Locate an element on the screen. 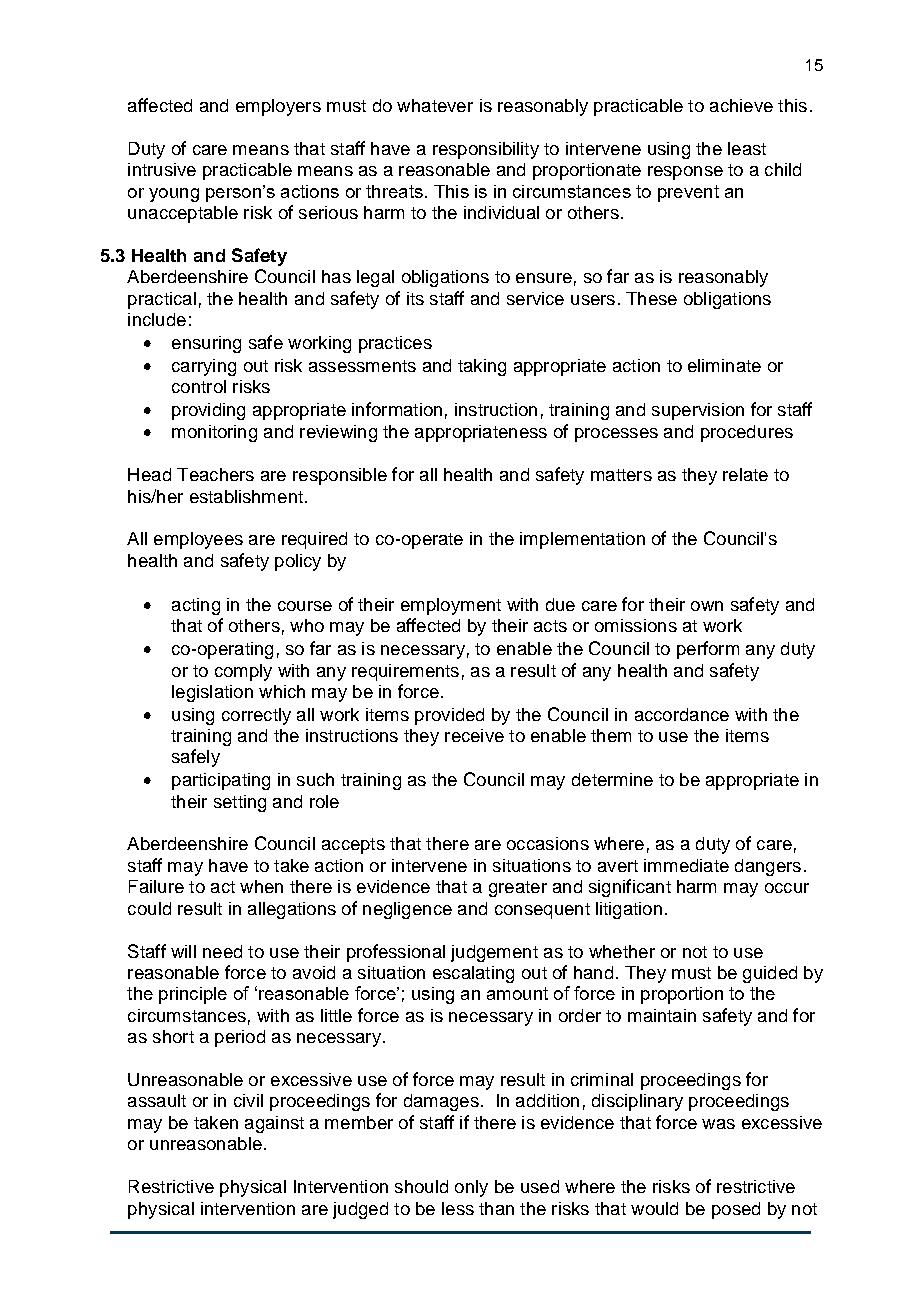 This screenshot has height=1307, width=924. taking is located at coordinates (482, 367).
